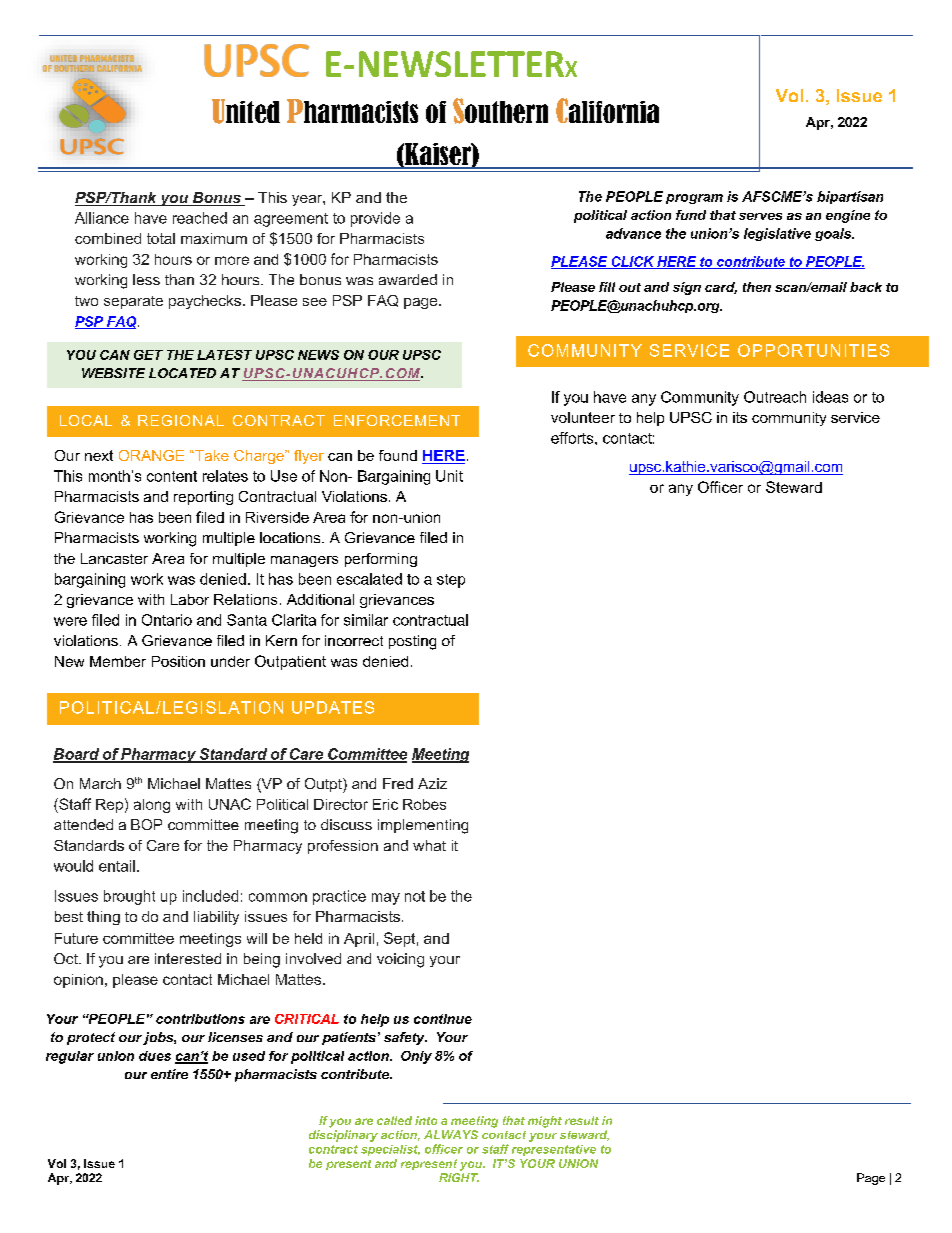 Image resolution: width=952 pixels, height=1233 pixels. What do you see at coordinates (451, 1134) in the screenshot?
I see `ALWAYS` at bounding box center [451, 1134].
